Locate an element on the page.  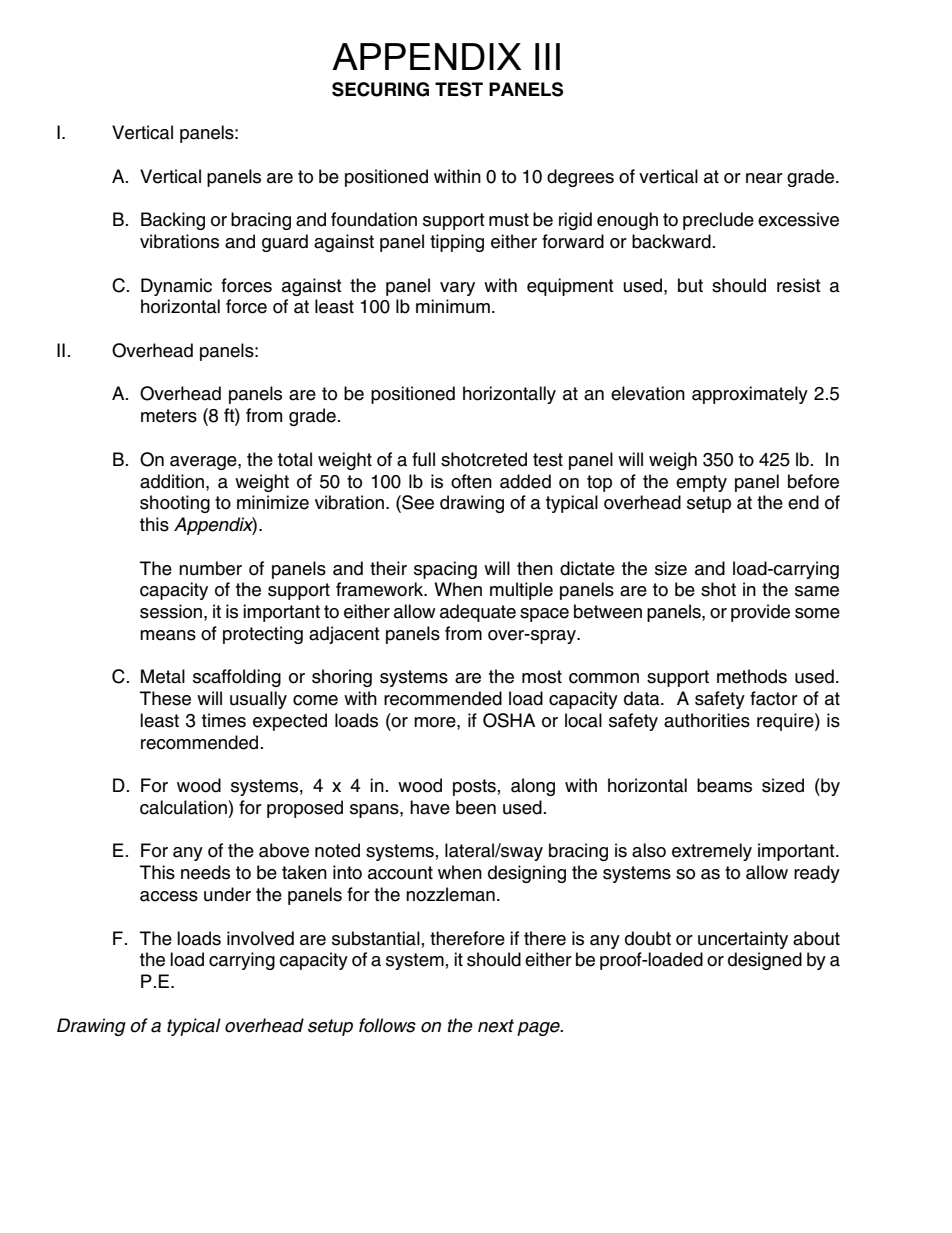
methods is located at coordinates (752, 676).
